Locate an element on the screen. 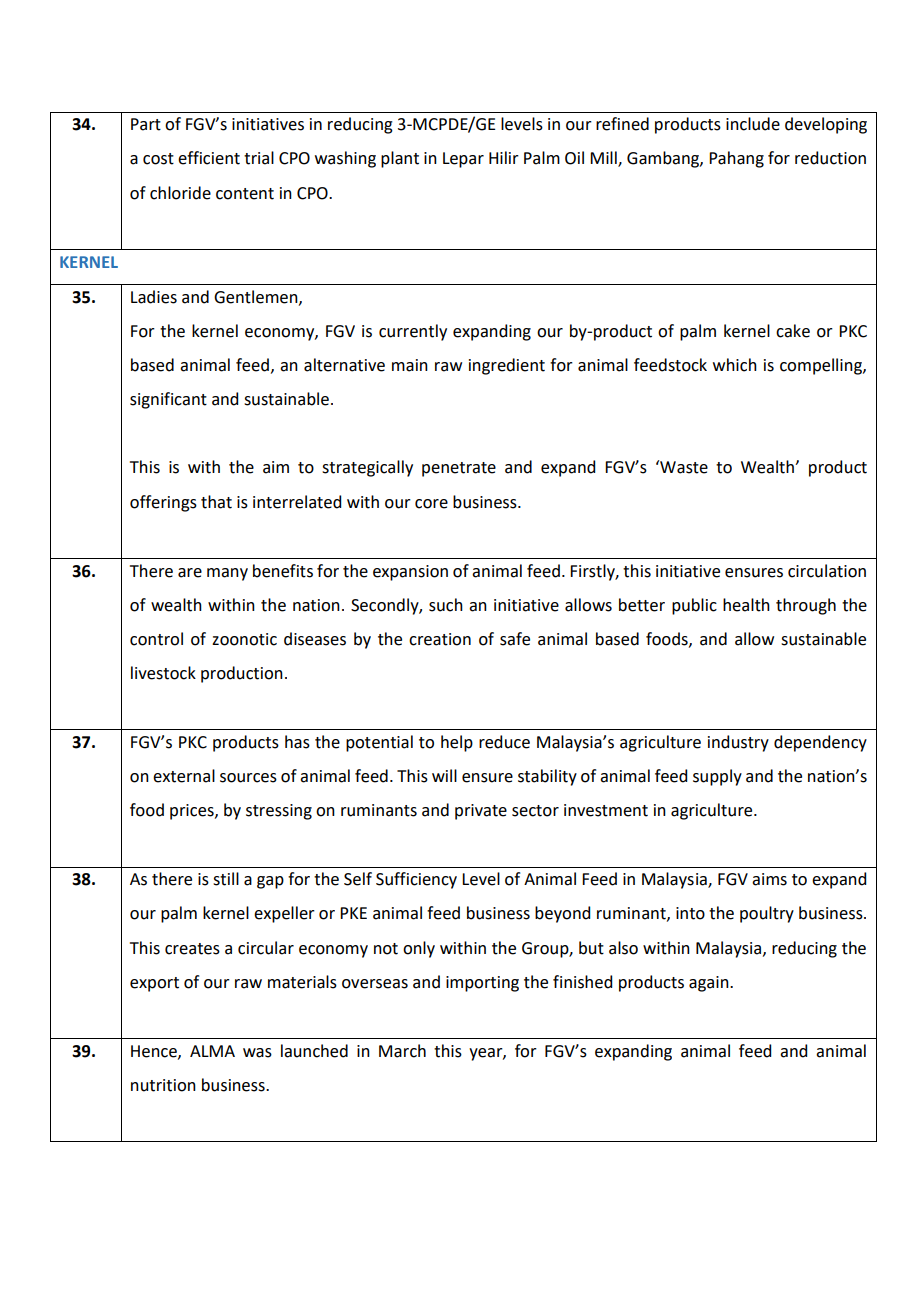  core is located at coordinates (431, 504).
